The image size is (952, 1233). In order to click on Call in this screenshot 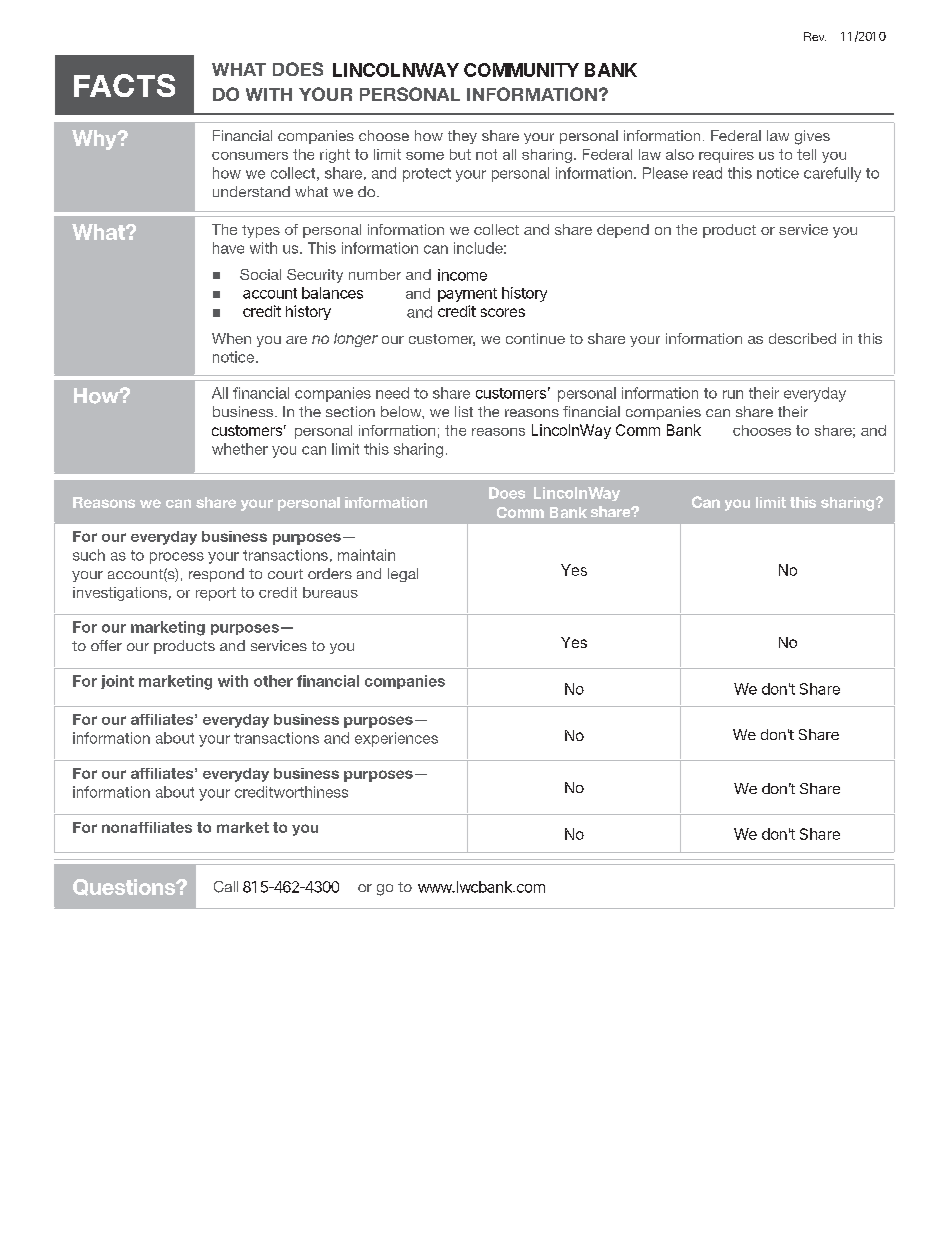, I will do `click(226, 887)`.
